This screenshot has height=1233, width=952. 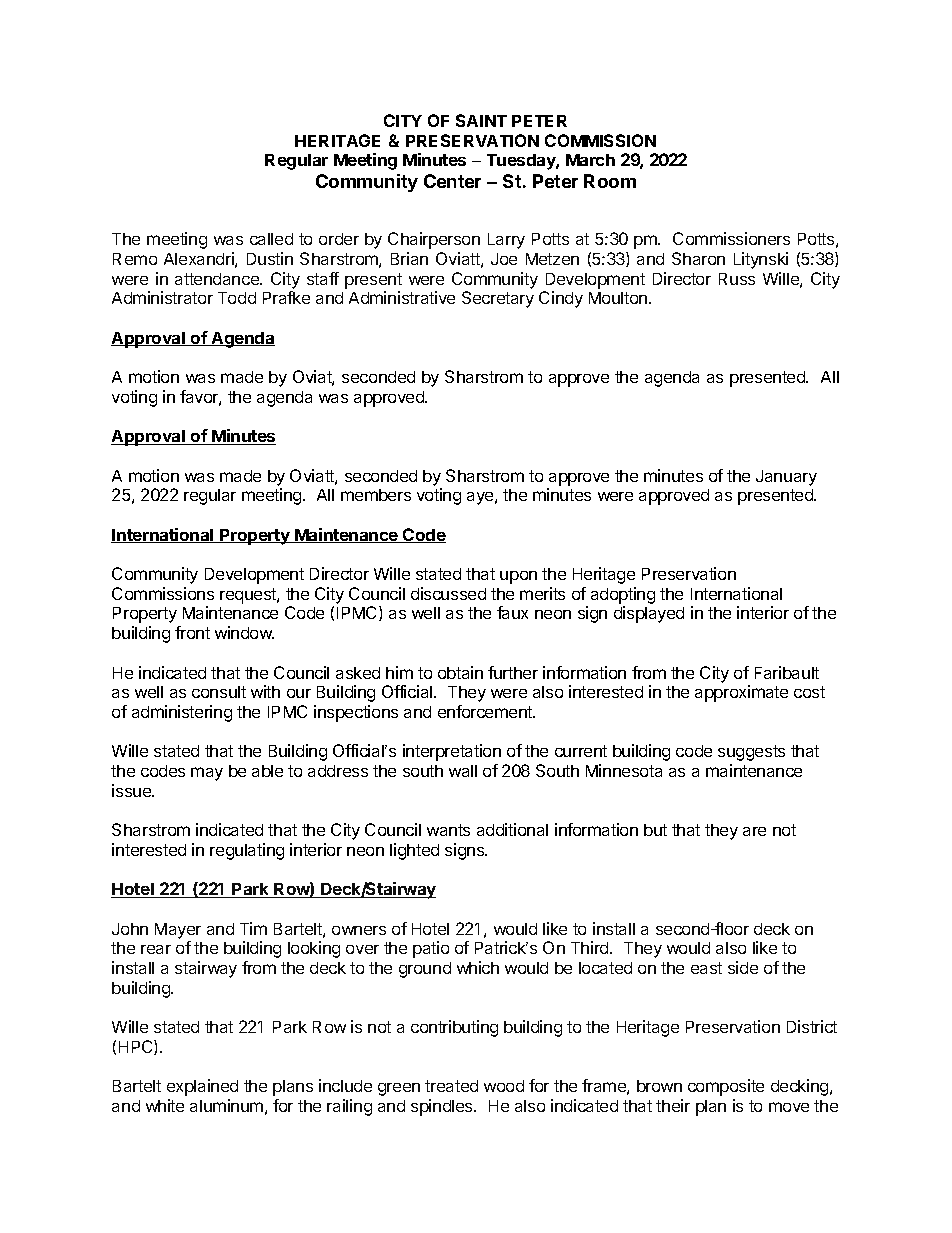 I want to click on called, so click(x=271, y=239).
